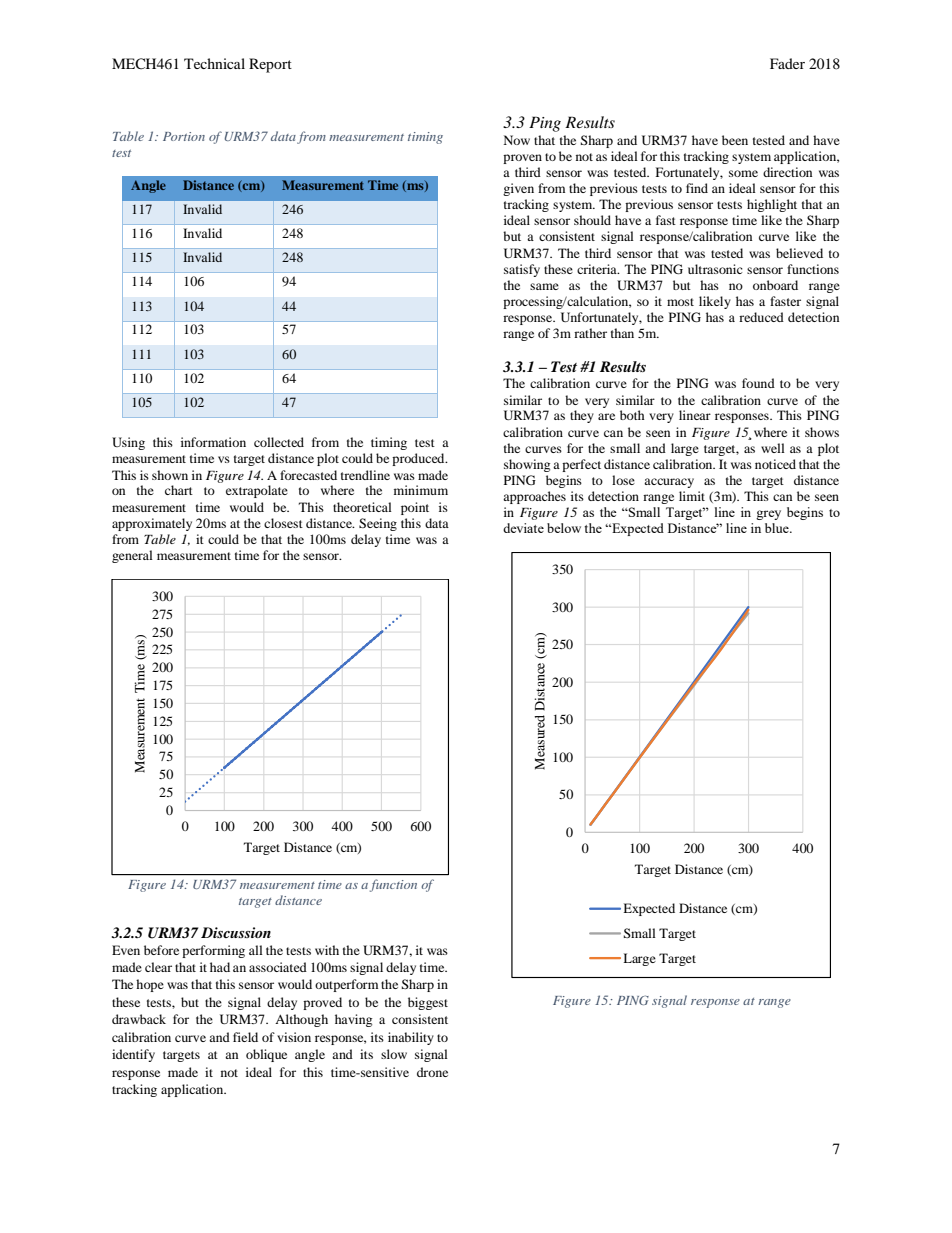  What do you see at coordinates (419, 459) in the page?
I see `produced` at bounding box center [419, 459].
